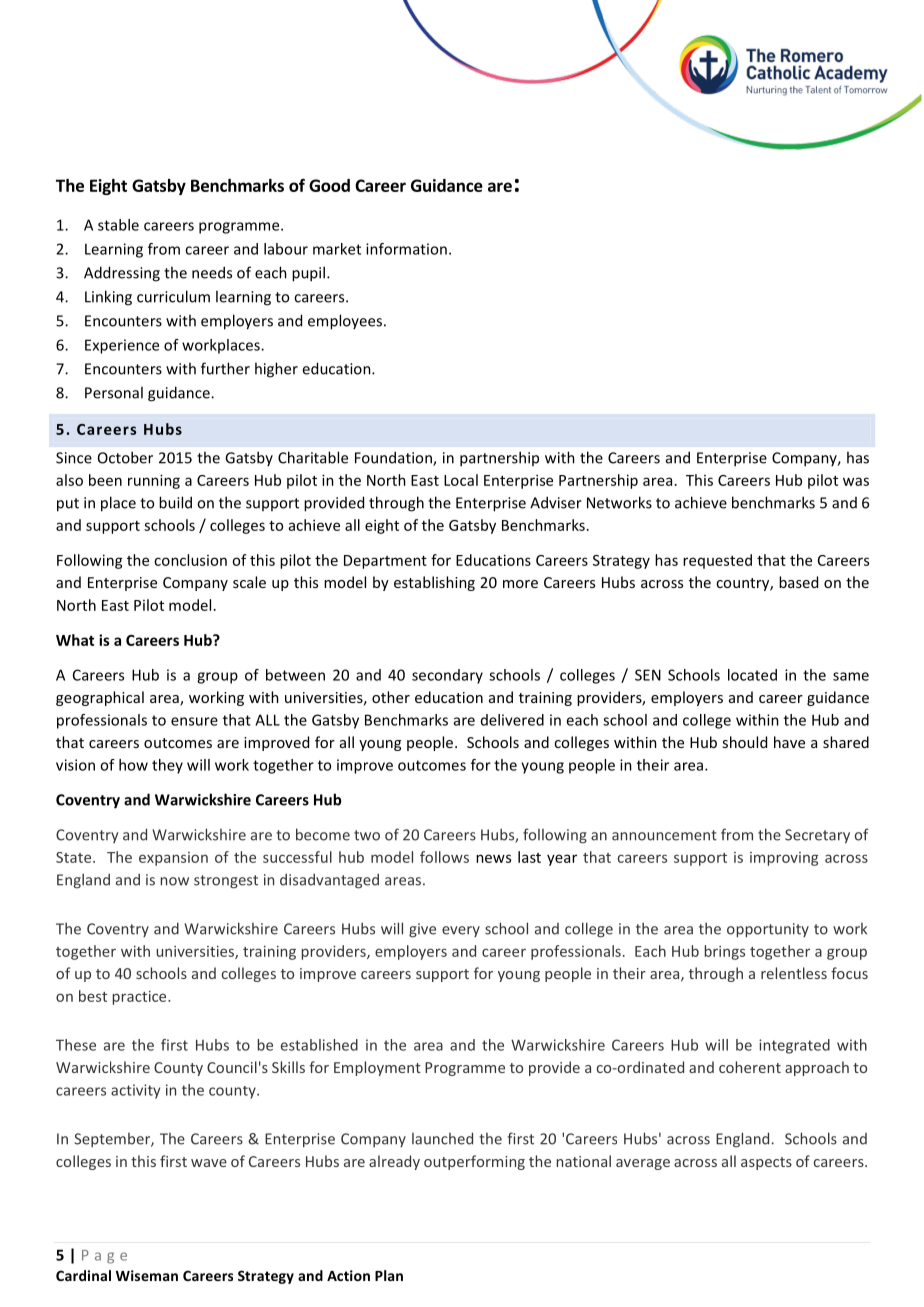 This document has width=924, height=1307. Describe the element at coordinates (768, 930) in the document. I see `opportunity` at that location.
